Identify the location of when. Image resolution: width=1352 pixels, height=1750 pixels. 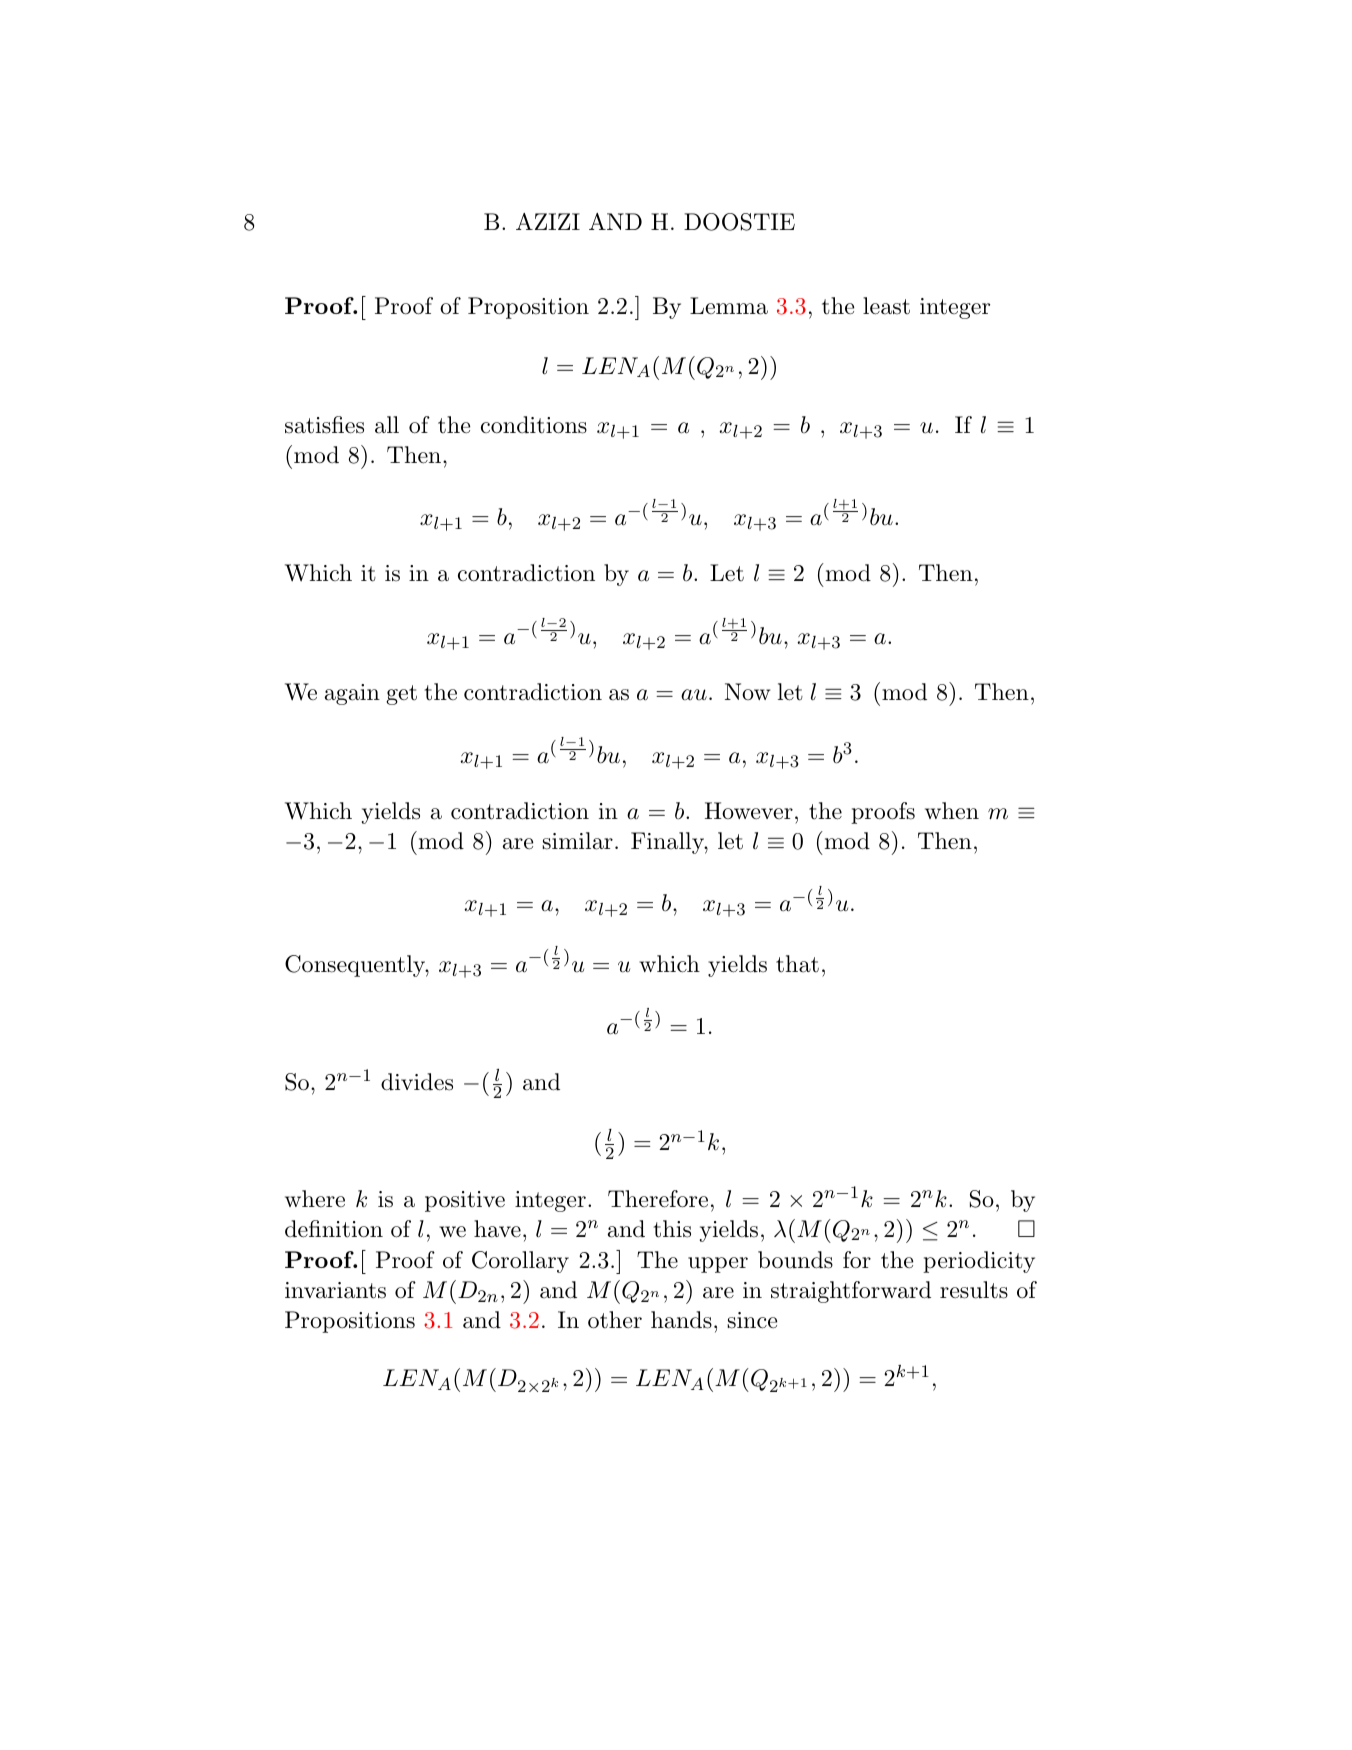
(952, 810).
